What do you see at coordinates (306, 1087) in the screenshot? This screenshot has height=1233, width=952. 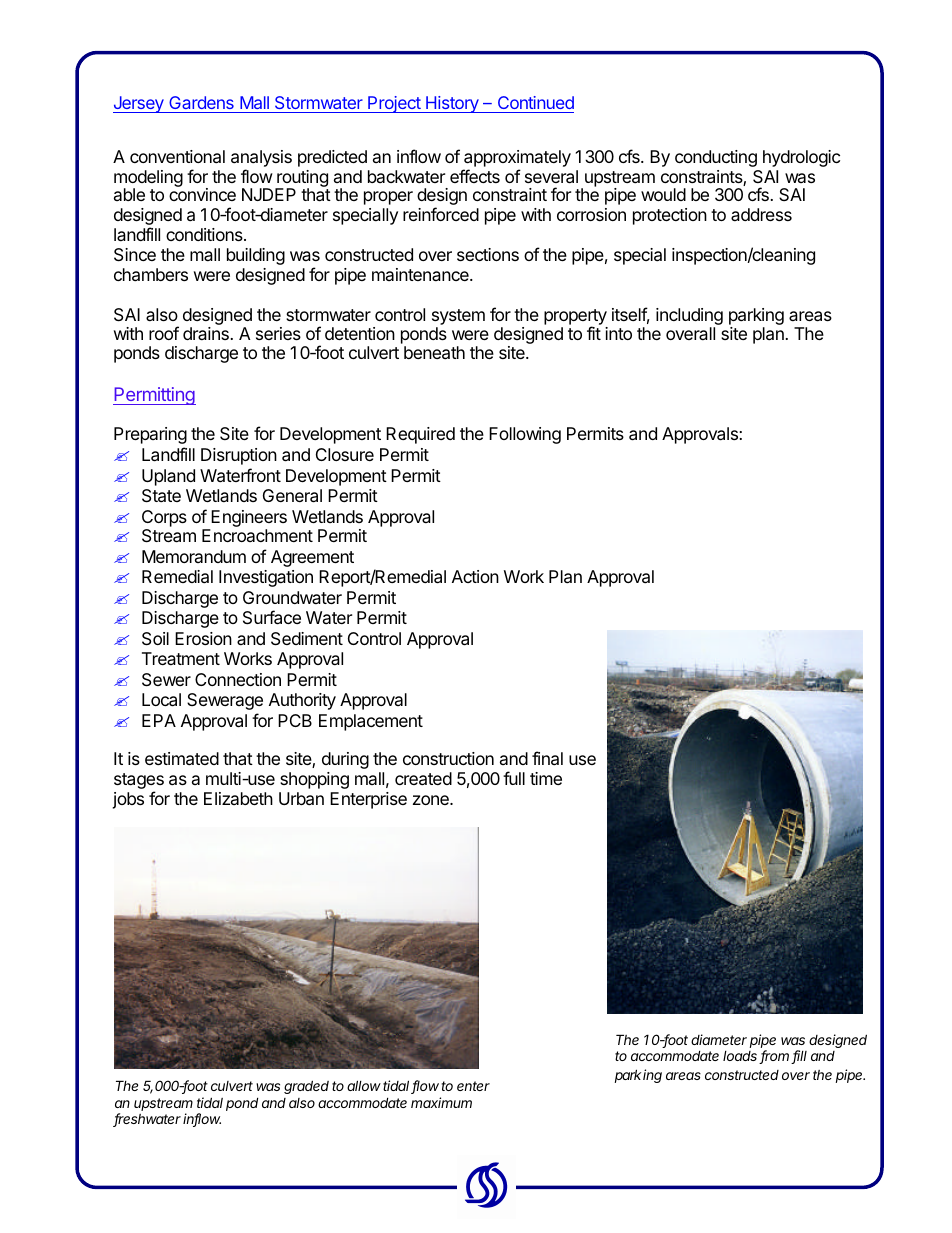 I see `graded` at bounding box center [306, 1087].
